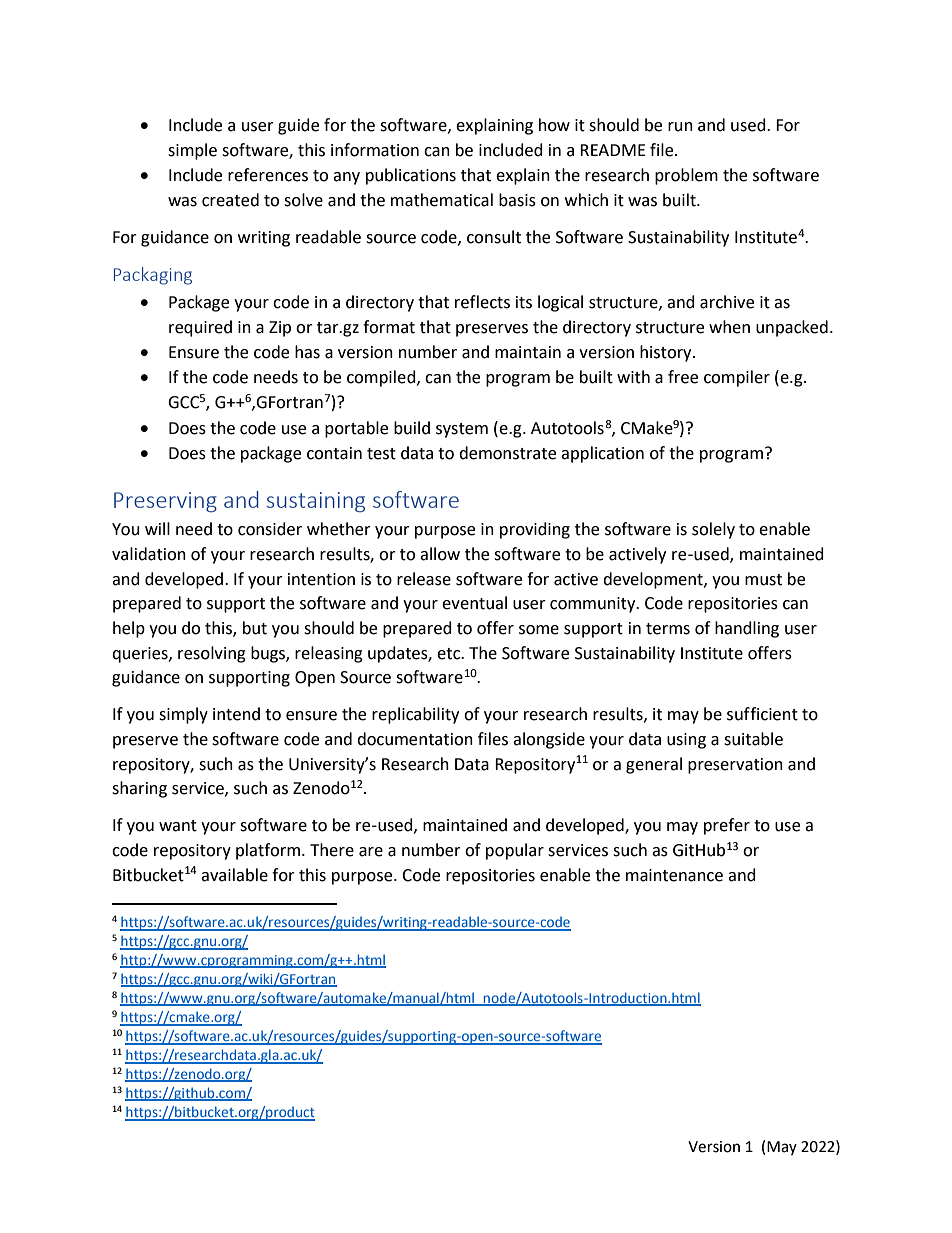  What do you see at coordinates (411, 176) in the page?
I see `publications` at bounding box center [411, 176].
